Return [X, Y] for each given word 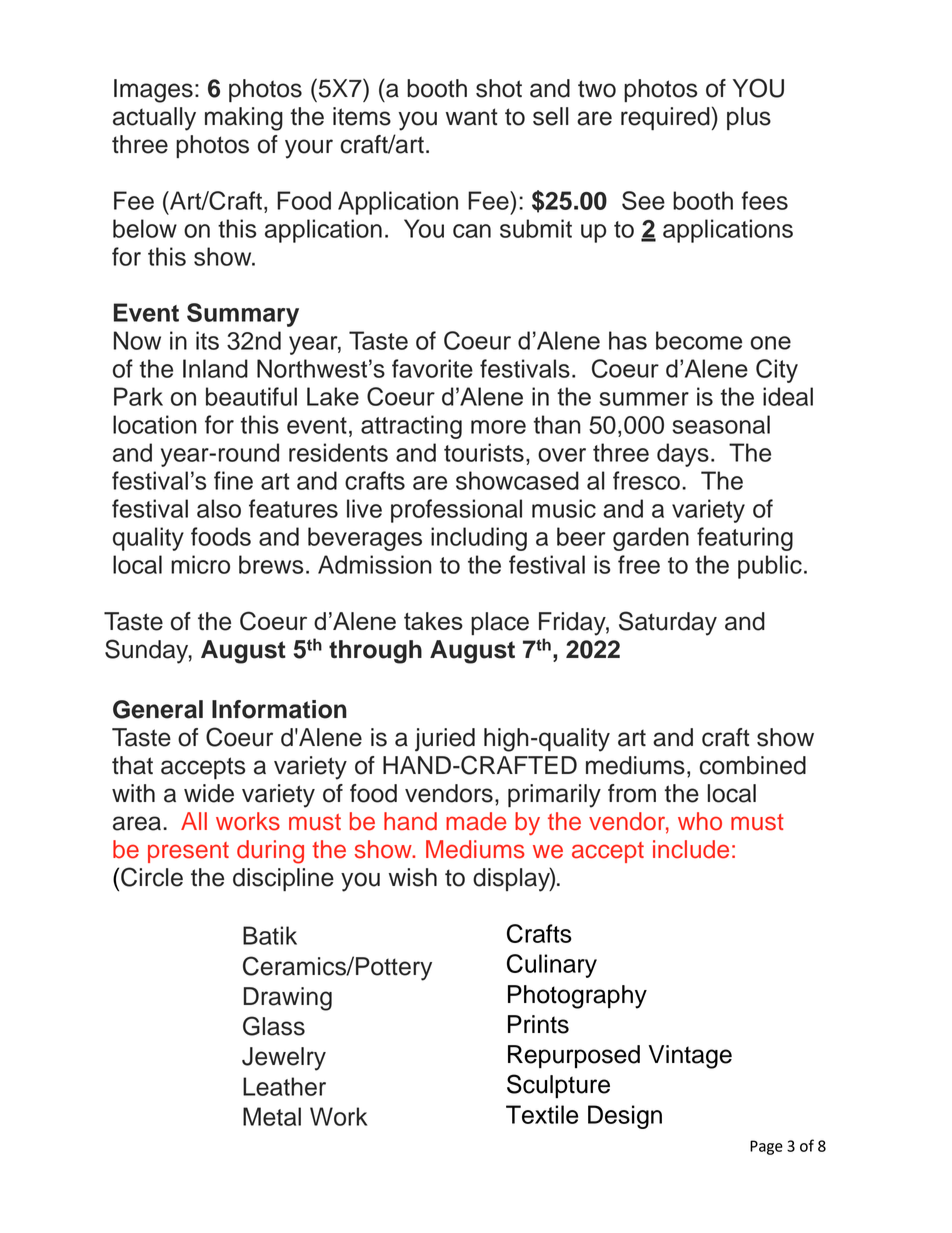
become [699, 340]
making [244, 119]
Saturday [668, 623]
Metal [272, 1116]
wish [413, 877]
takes [433, 621]
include [691, 849]
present [188, 852]
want [472, 117]
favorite [432, 368]
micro [200, 564]
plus [749, 118]
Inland [215, 368]
